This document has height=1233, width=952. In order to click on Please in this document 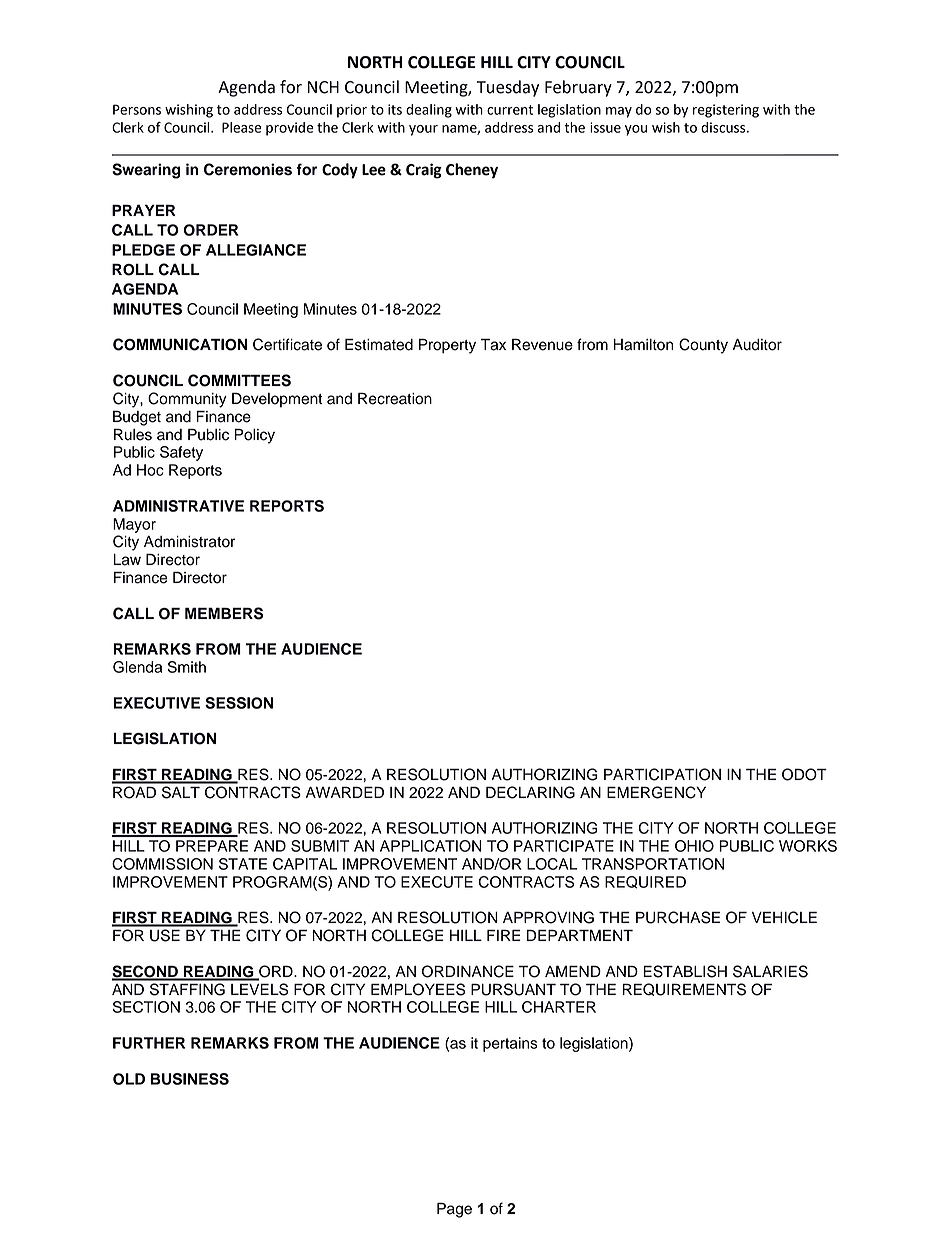, I will do `click(241, 127)`.
